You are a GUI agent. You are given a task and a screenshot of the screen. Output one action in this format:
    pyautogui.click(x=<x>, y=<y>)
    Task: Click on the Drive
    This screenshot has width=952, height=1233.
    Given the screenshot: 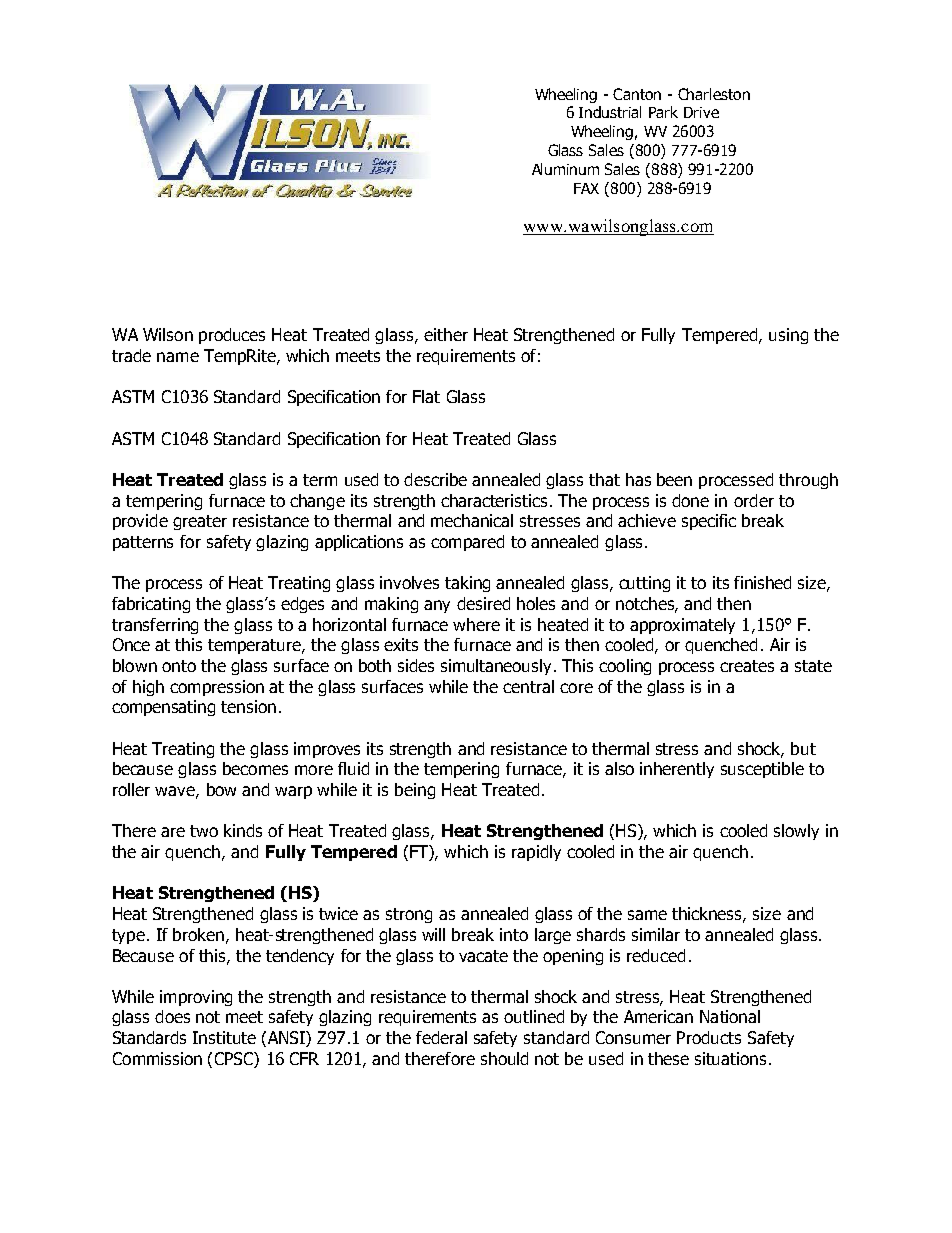 What is the action you would take?
    pyautogui.click(x=701, y=112)
